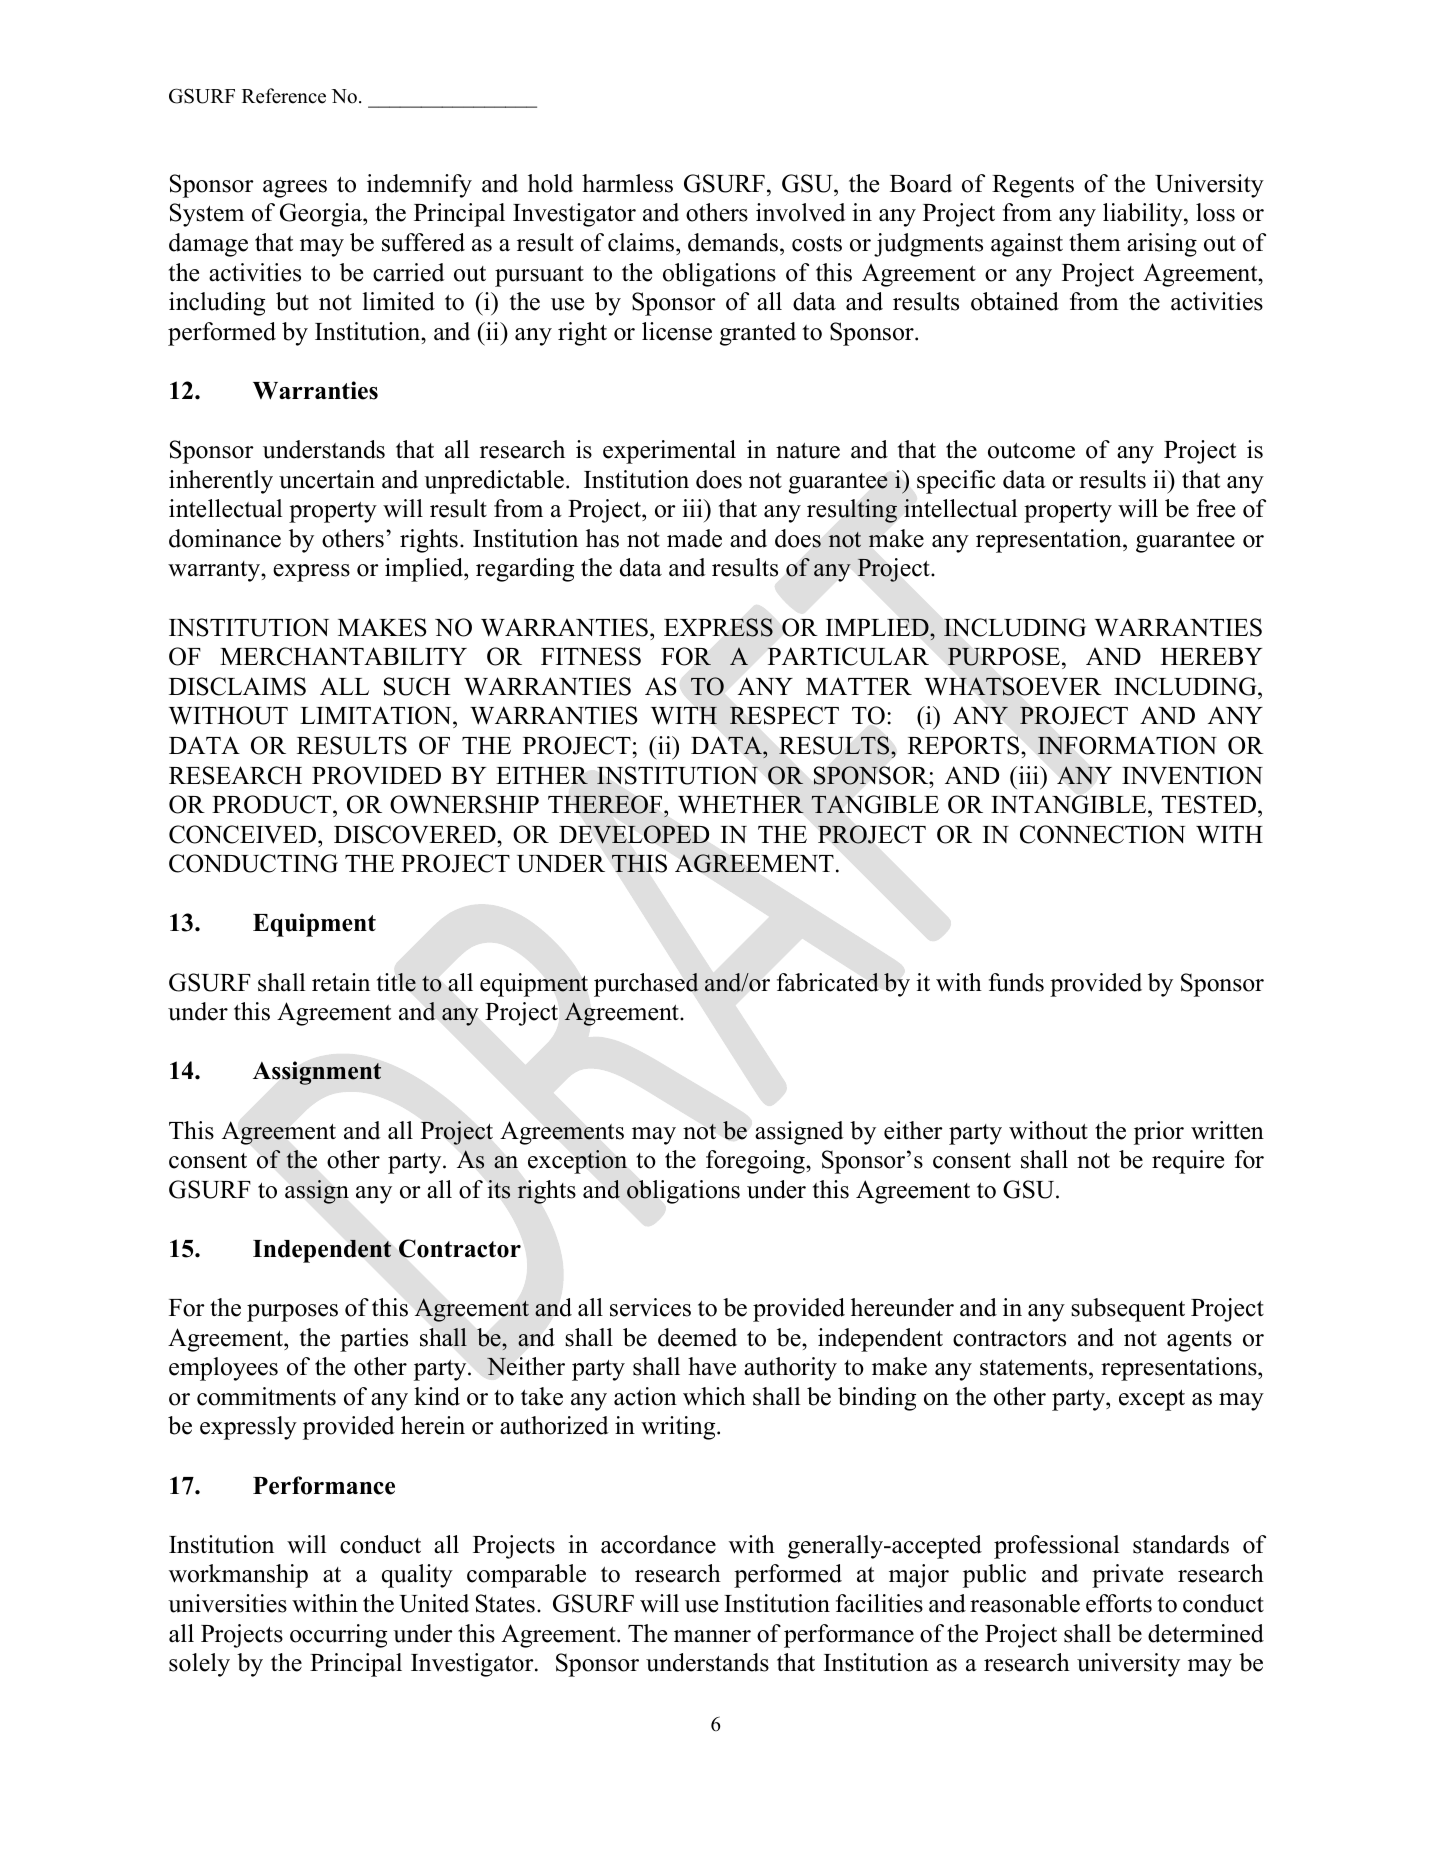 Image resolution: width=1432 pixels, height=1853 pixels. What do you see at coordinates (1211, 656) in the screenshot?
I see `HEREBY` at bounding box center [1211, 656].
